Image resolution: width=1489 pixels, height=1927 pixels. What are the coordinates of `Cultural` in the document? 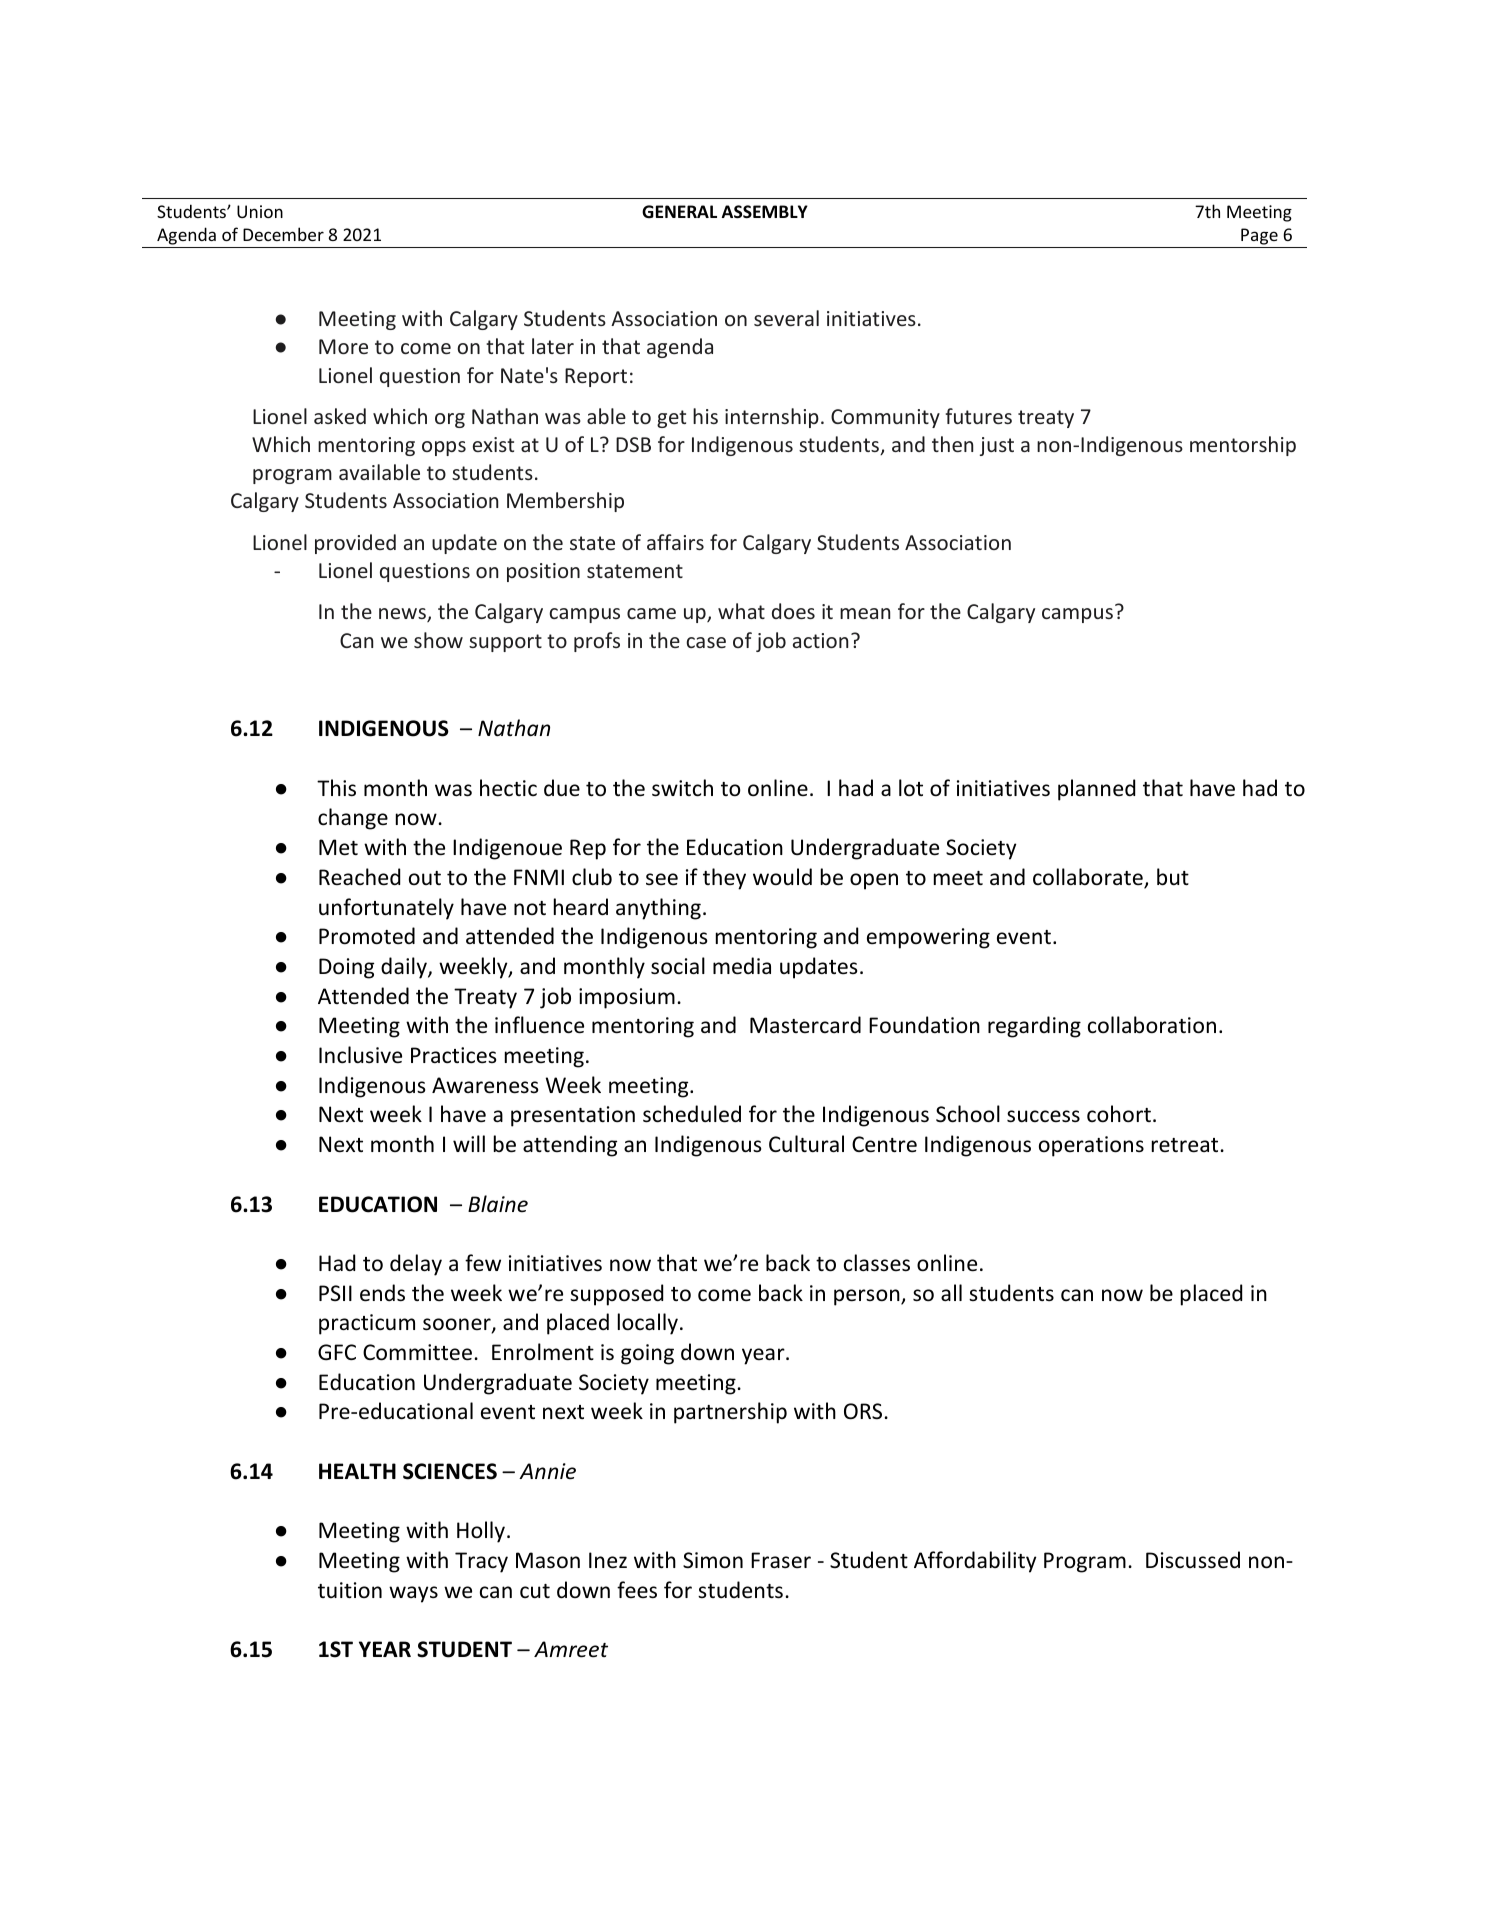 It's located at (806, 1143).
